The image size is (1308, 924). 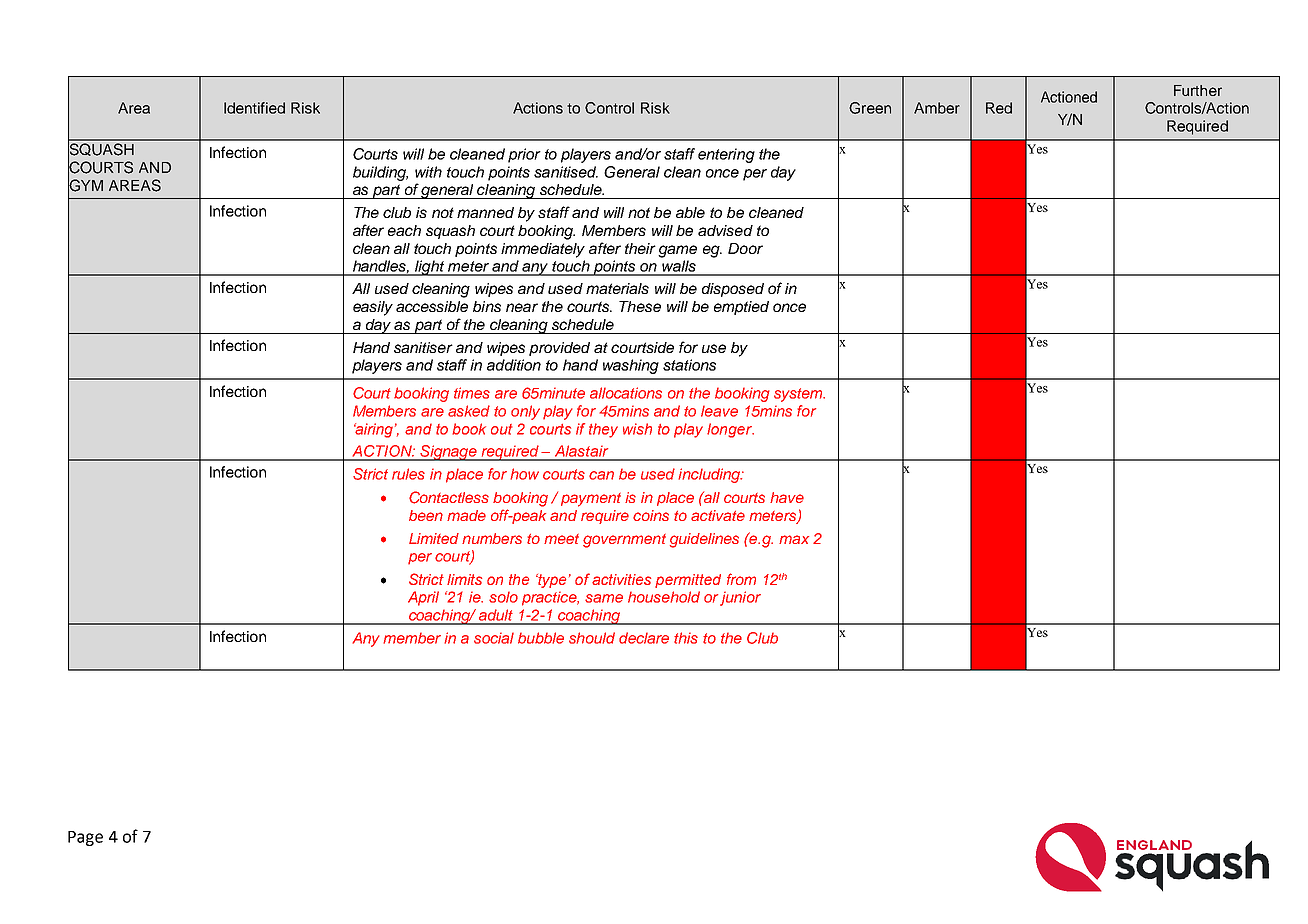 I want to click on declare, so click(x=644, y=638).
